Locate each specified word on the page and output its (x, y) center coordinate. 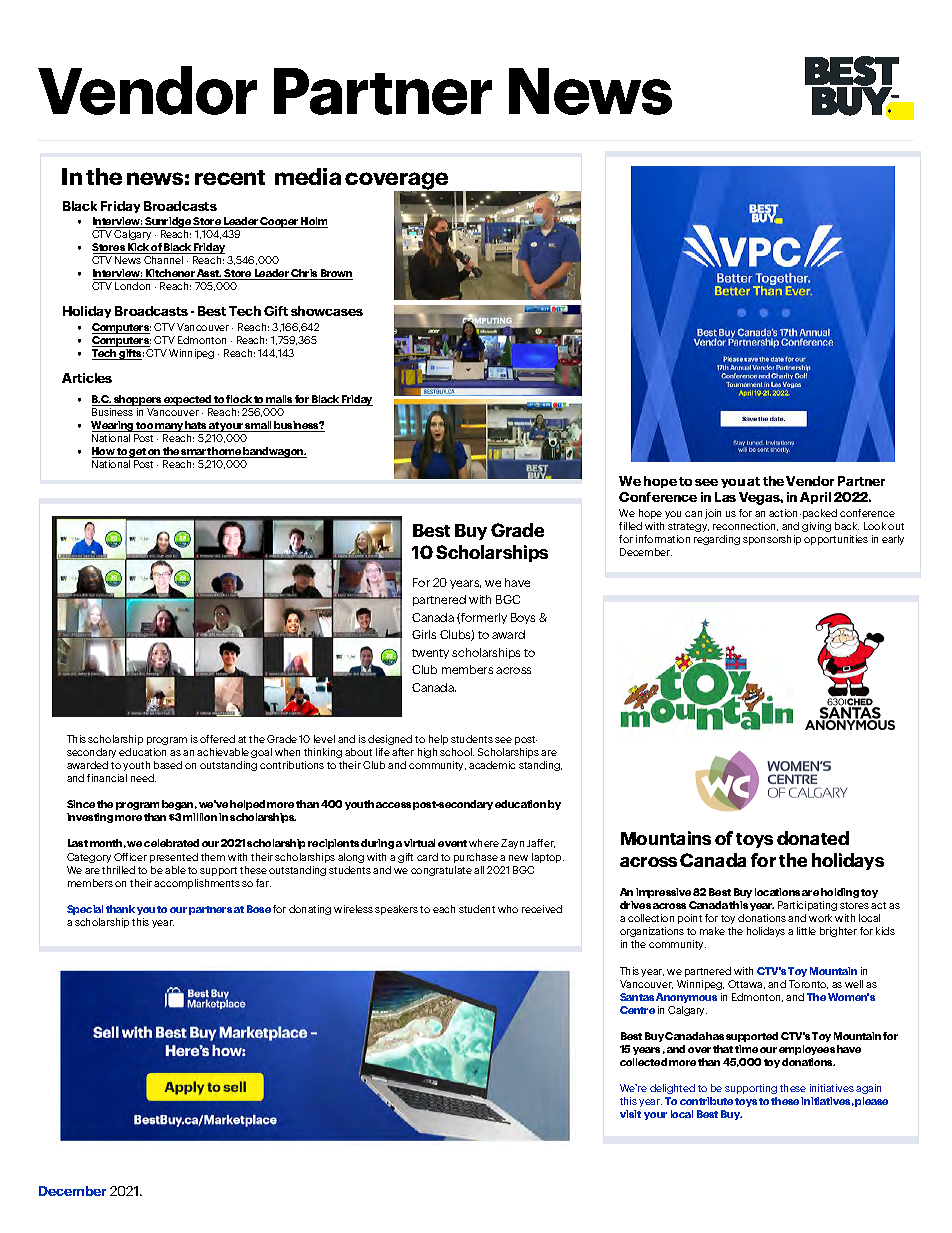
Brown (336, 274)
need (143, 778)
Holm (314, 222)
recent (230, 177)
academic (492, 765)
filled (630, 526)
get (138, 453)
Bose (259, 909)
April (815, 498)
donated (813, 838)
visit (630, 1114)
